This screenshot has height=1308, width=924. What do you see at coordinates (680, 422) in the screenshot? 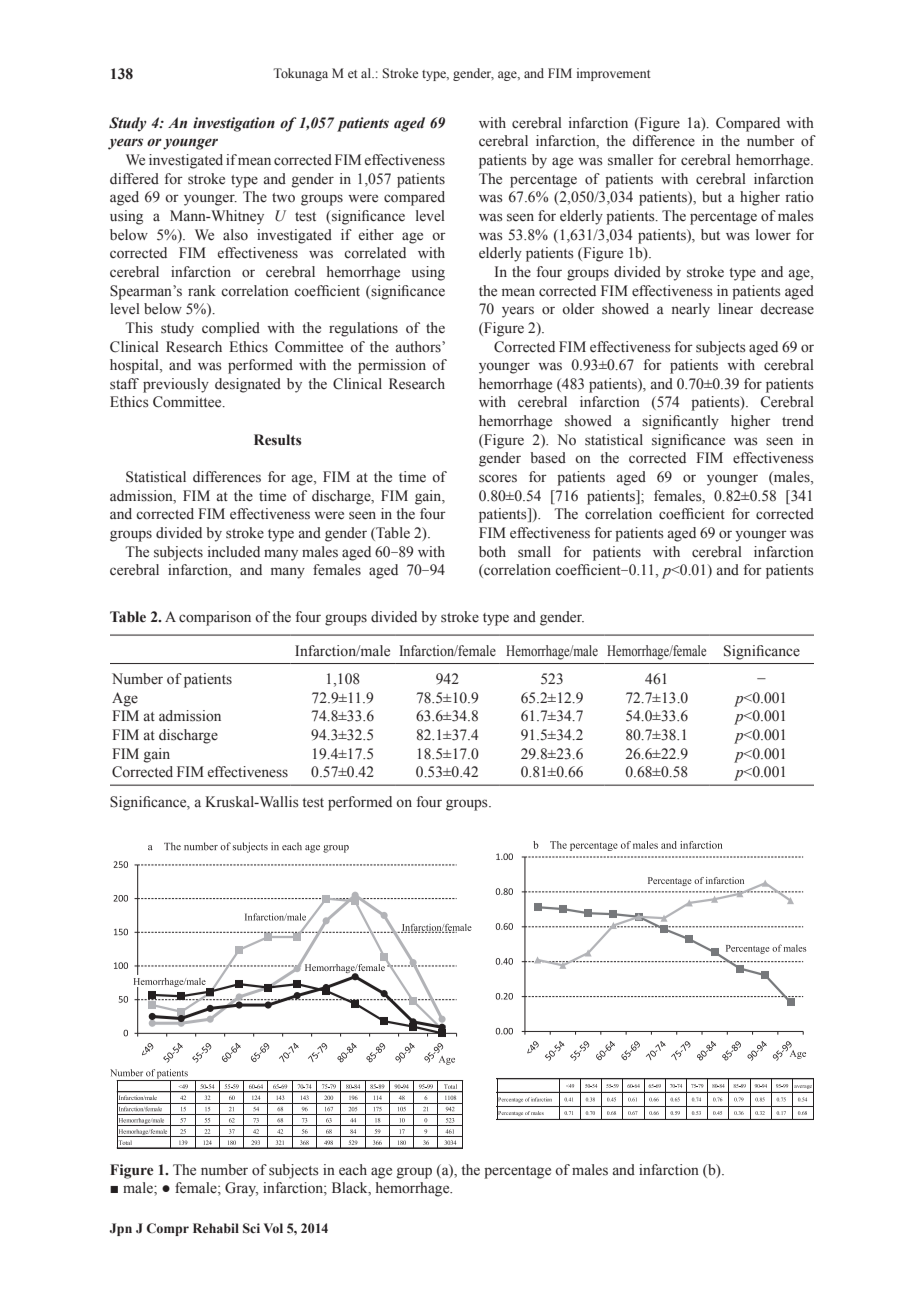
I see `significantly` at bounding box center [680, 422].
